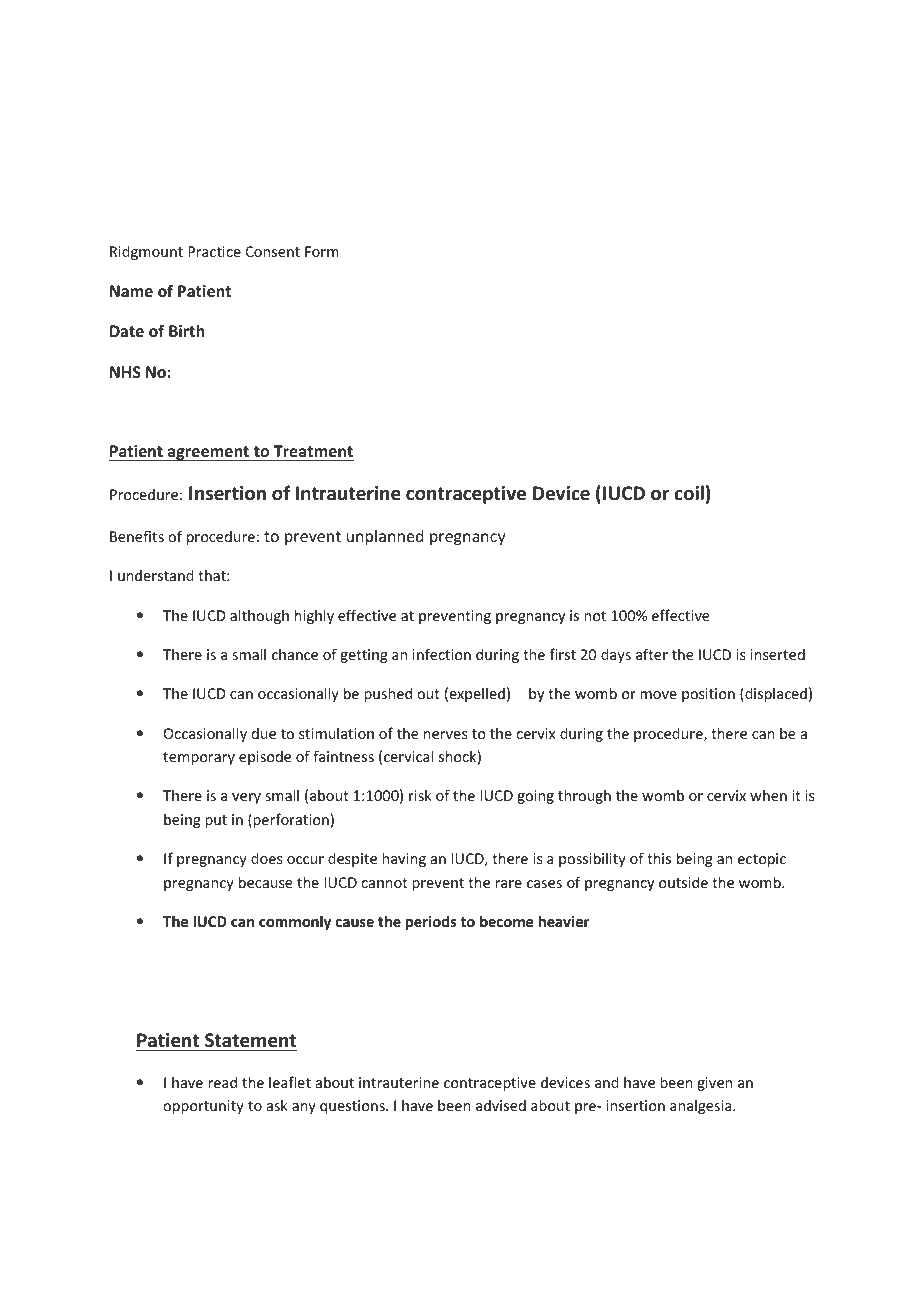 This page has width=924, height=1308. I want to click on Practice, so click(214, 251).
